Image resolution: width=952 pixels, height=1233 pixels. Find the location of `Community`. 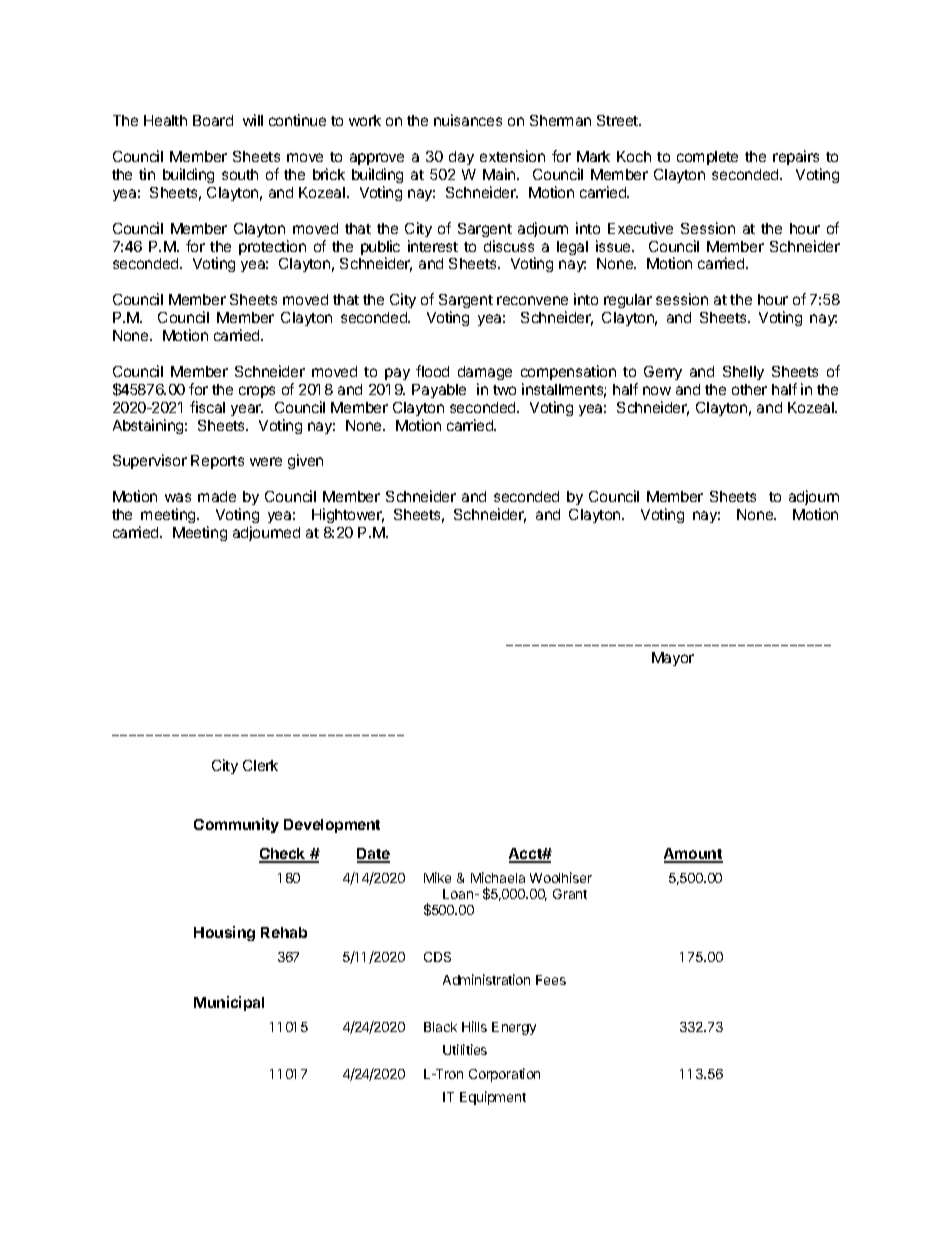

Community is located at coordinates (236, 825).
